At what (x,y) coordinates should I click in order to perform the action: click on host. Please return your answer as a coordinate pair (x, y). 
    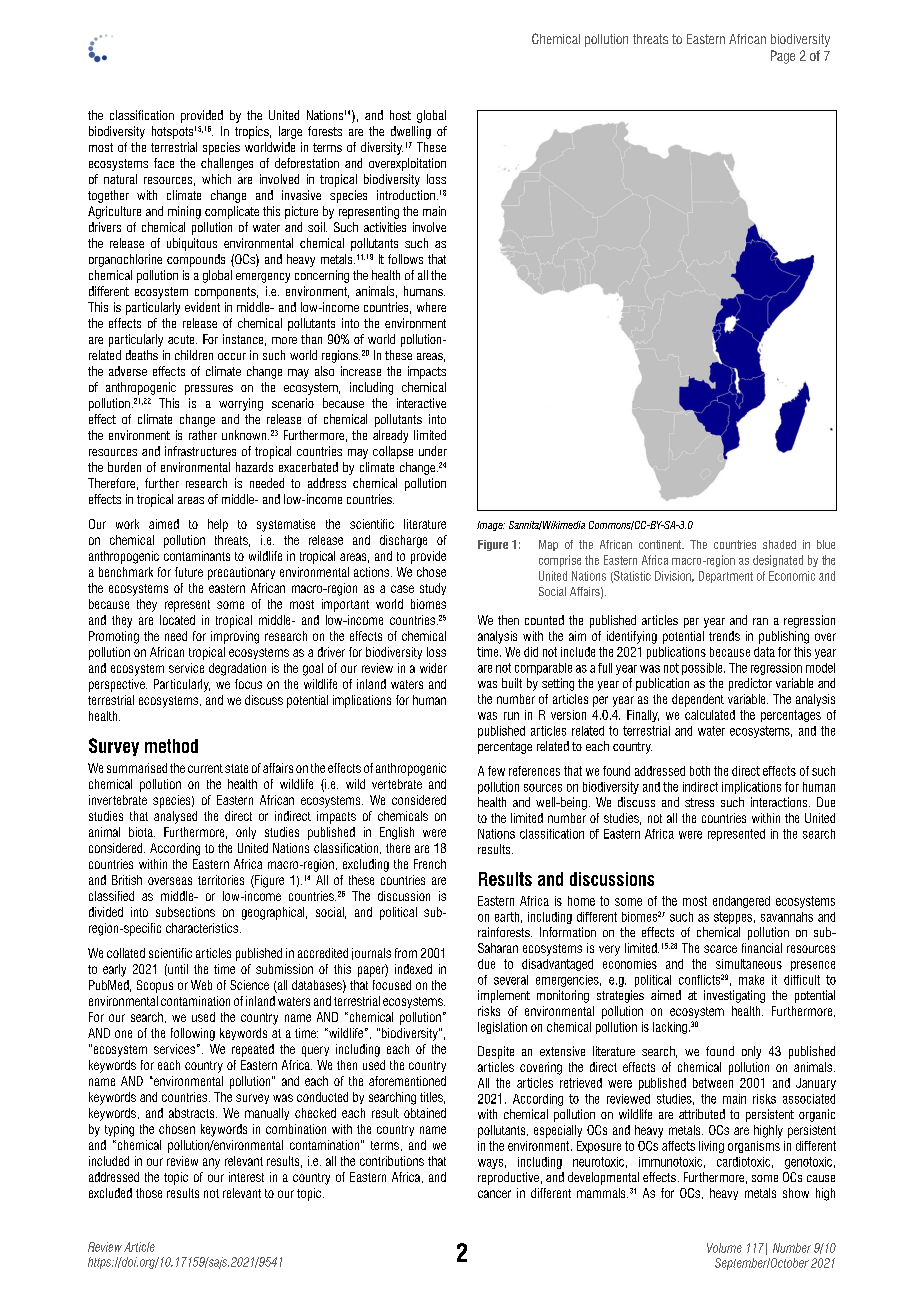
    Looking at the image, I should click on (400, 115).
